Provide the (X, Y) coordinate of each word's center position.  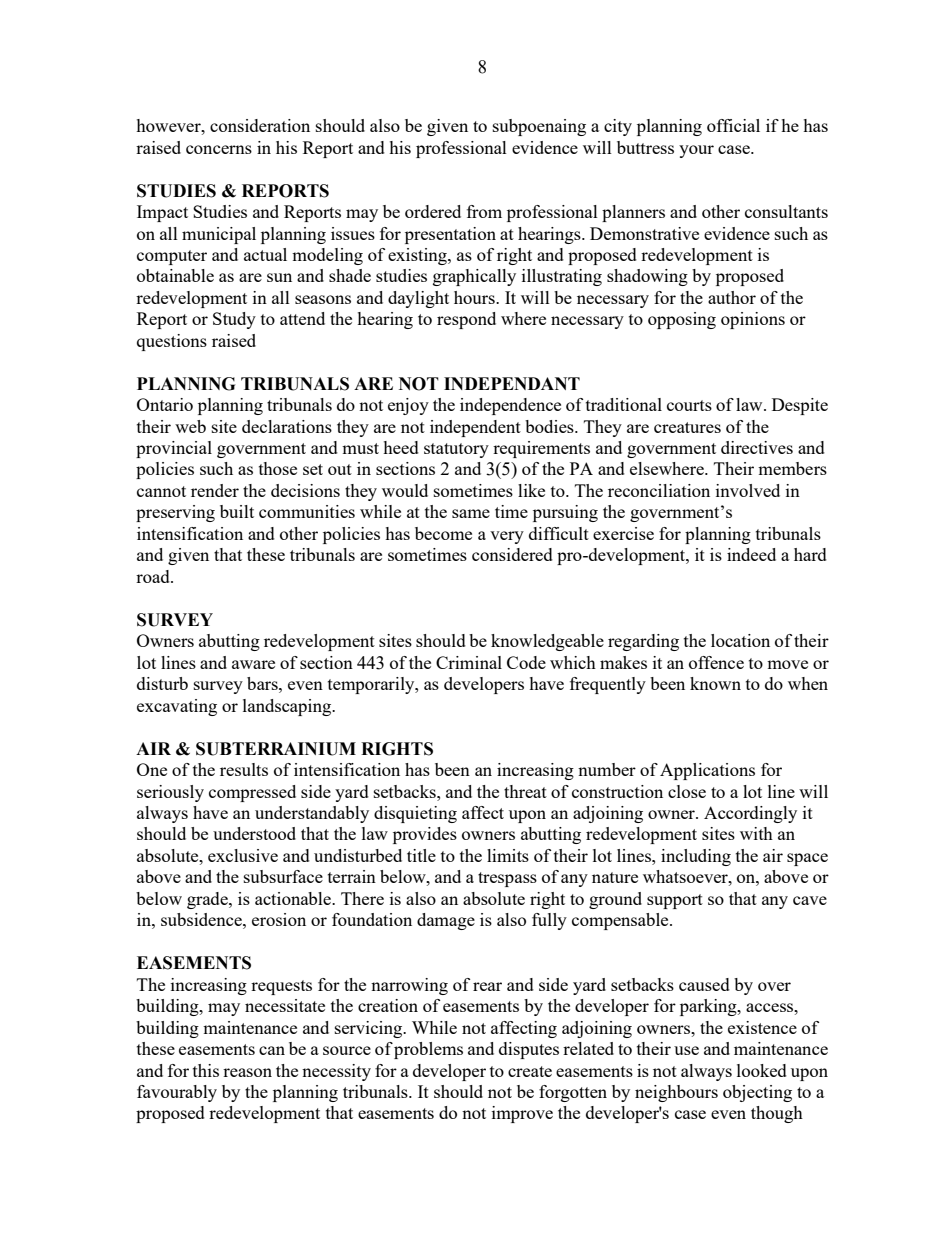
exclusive (243, 855)
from (484, 211)
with (756, 833)
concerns (219, 149)
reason (247, 1072)
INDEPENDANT (512, 383)
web (190, 426)
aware (253, 664)
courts (689, 405)
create (530, 1071)
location (740, 640)
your (696, 151)
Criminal (469, 662)
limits (508, 855)
